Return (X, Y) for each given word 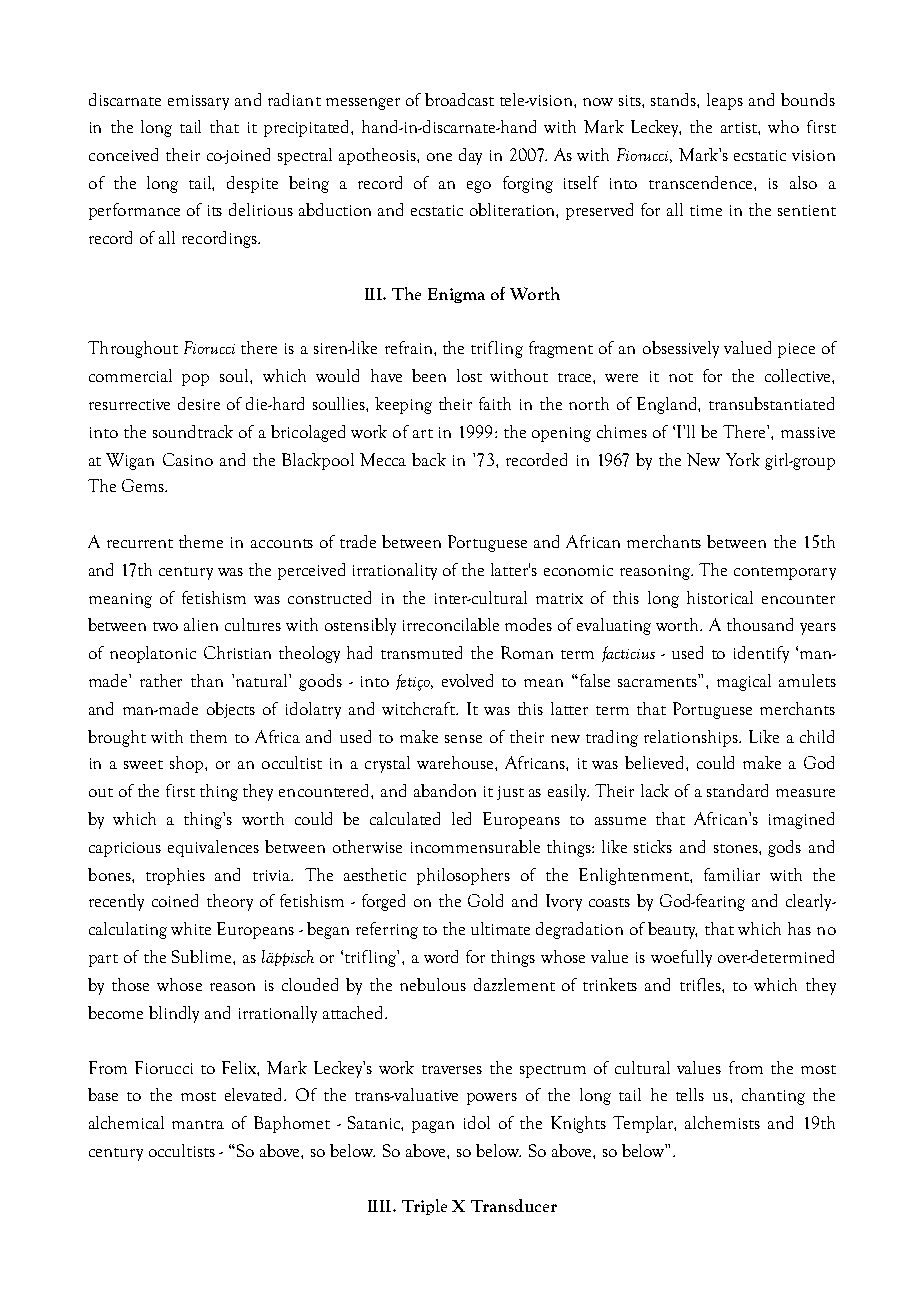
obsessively (681, 349)
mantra (198, 1124)
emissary (198, 102)
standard (737, 790)
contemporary (785, 573)
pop (195, 380)
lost (469, 375)
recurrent (140, 543)
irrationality (395, 571)
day (470, 156)
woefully (681, 958)
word (441, 956)
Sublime (203, 956)
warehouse (456, 762)
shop (188, 764)
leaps (725, 101)
